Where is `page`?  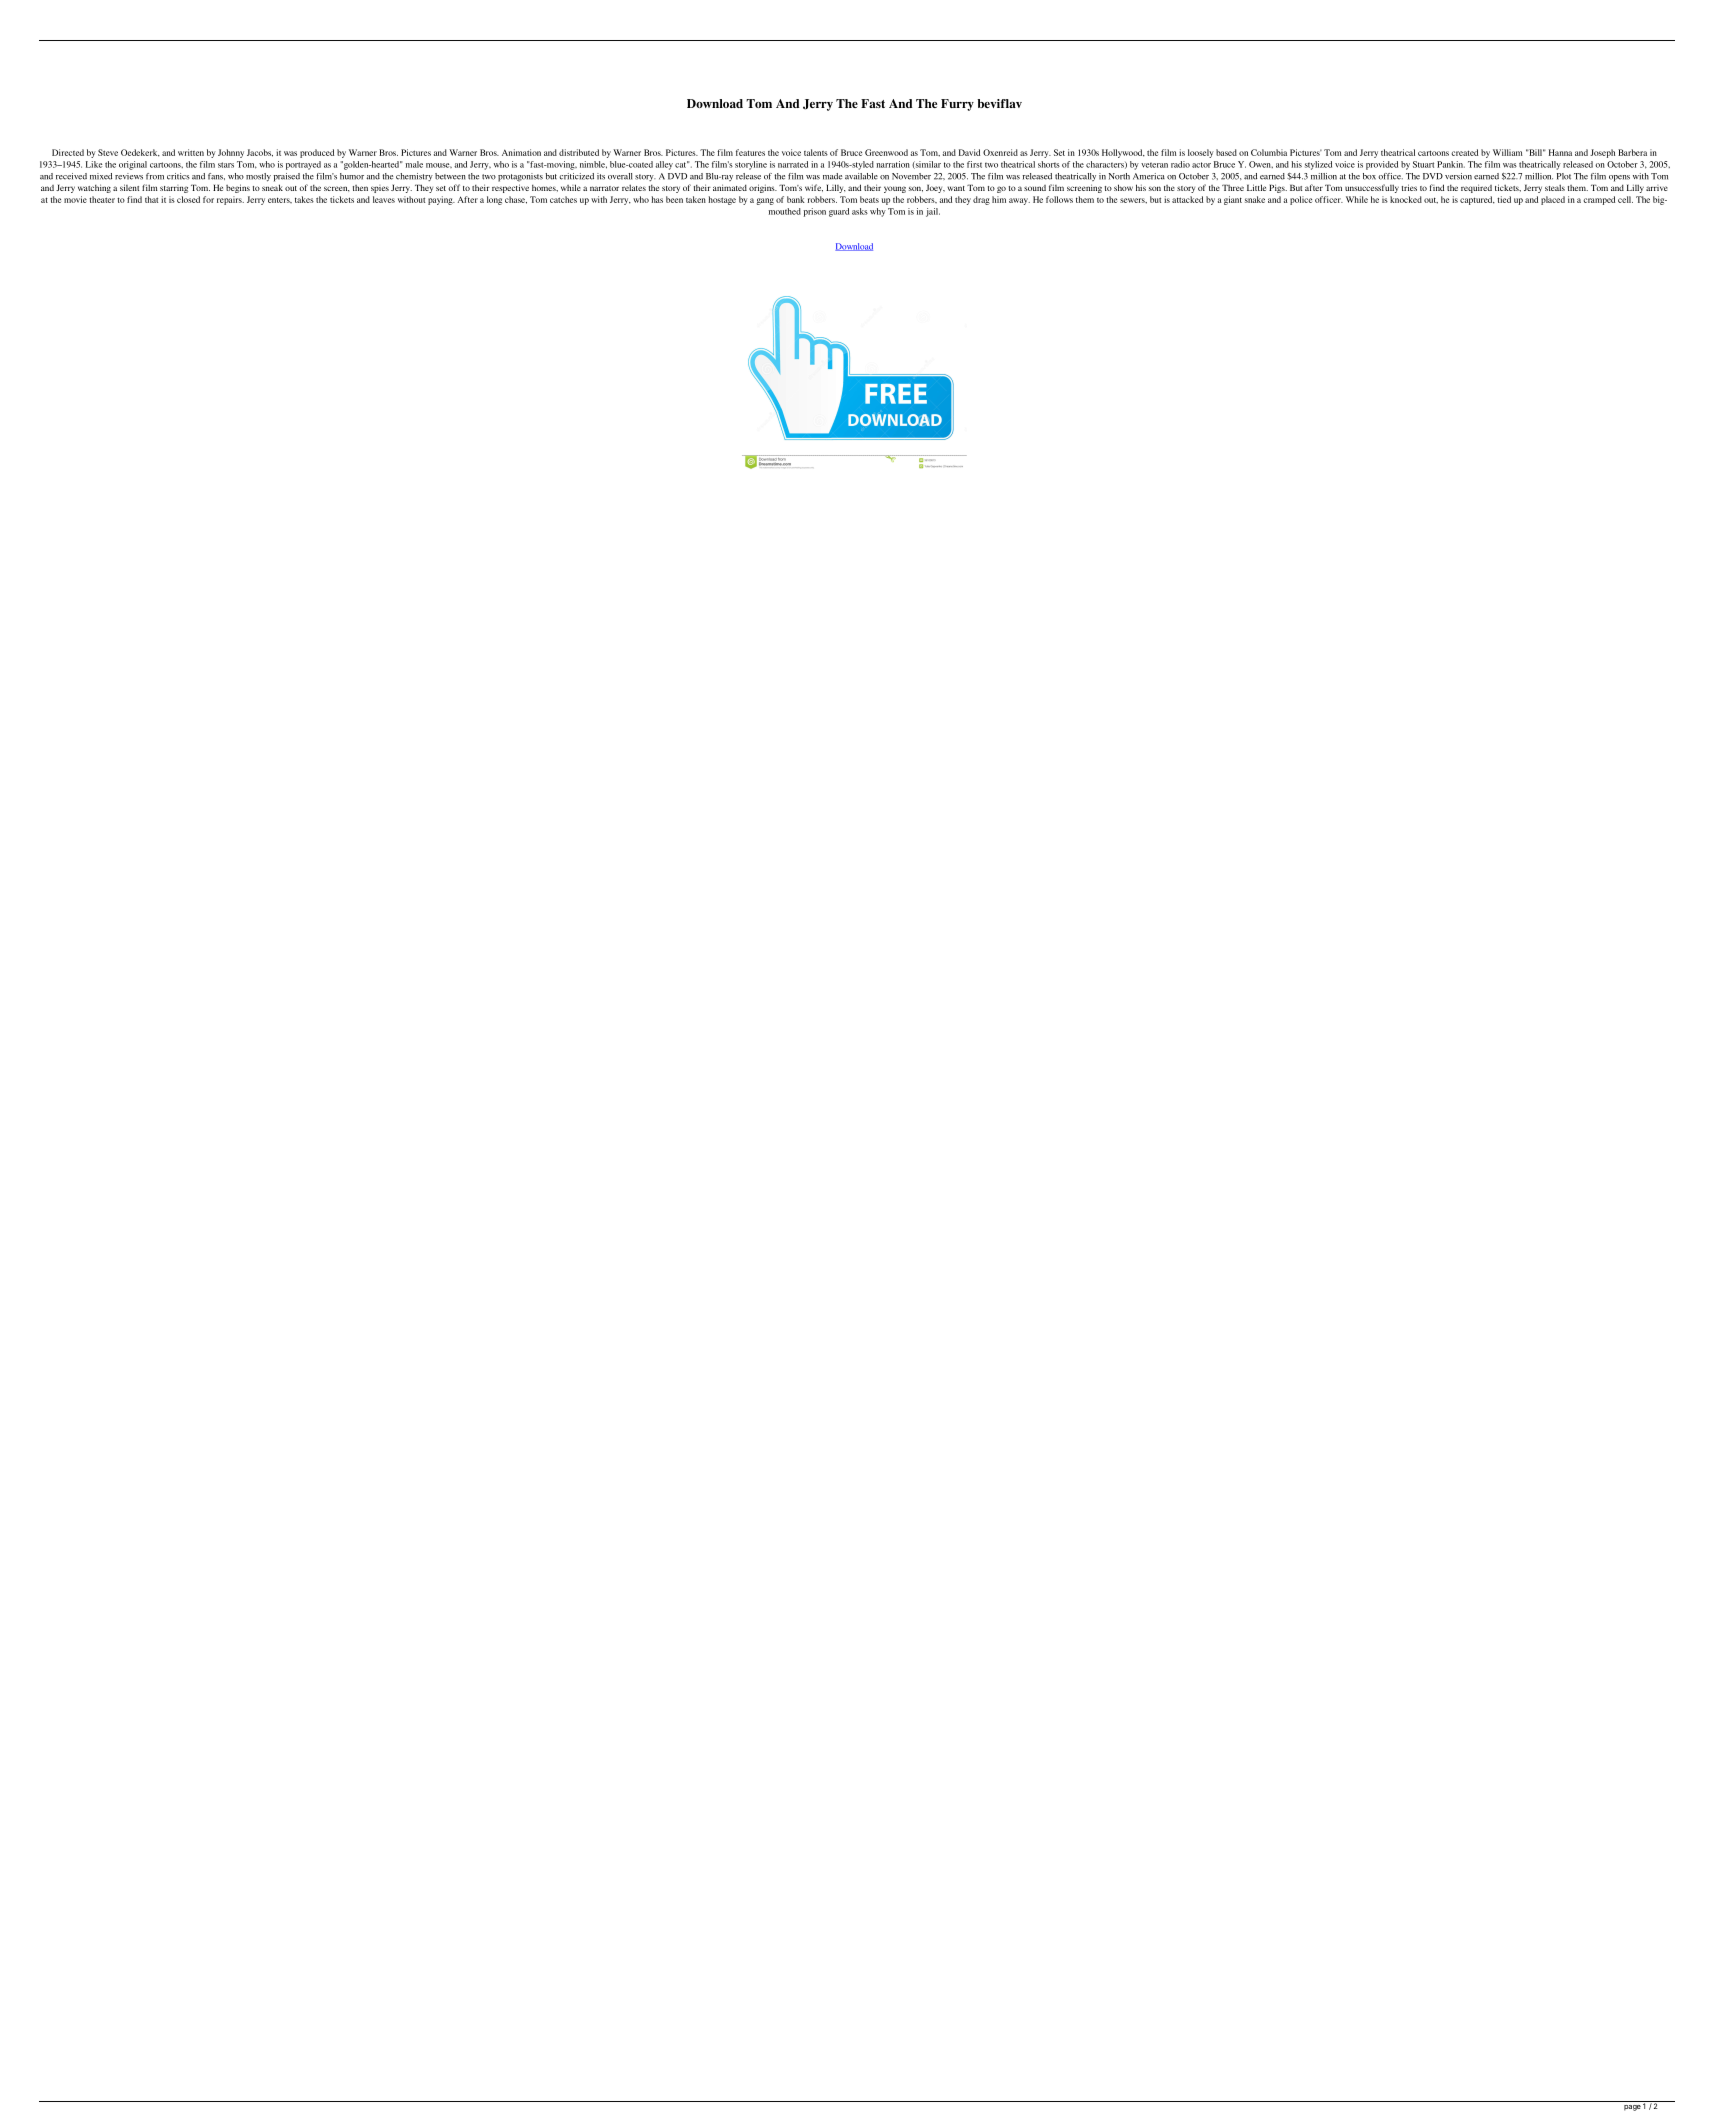 page is located at coordinates (1632, 2108).
